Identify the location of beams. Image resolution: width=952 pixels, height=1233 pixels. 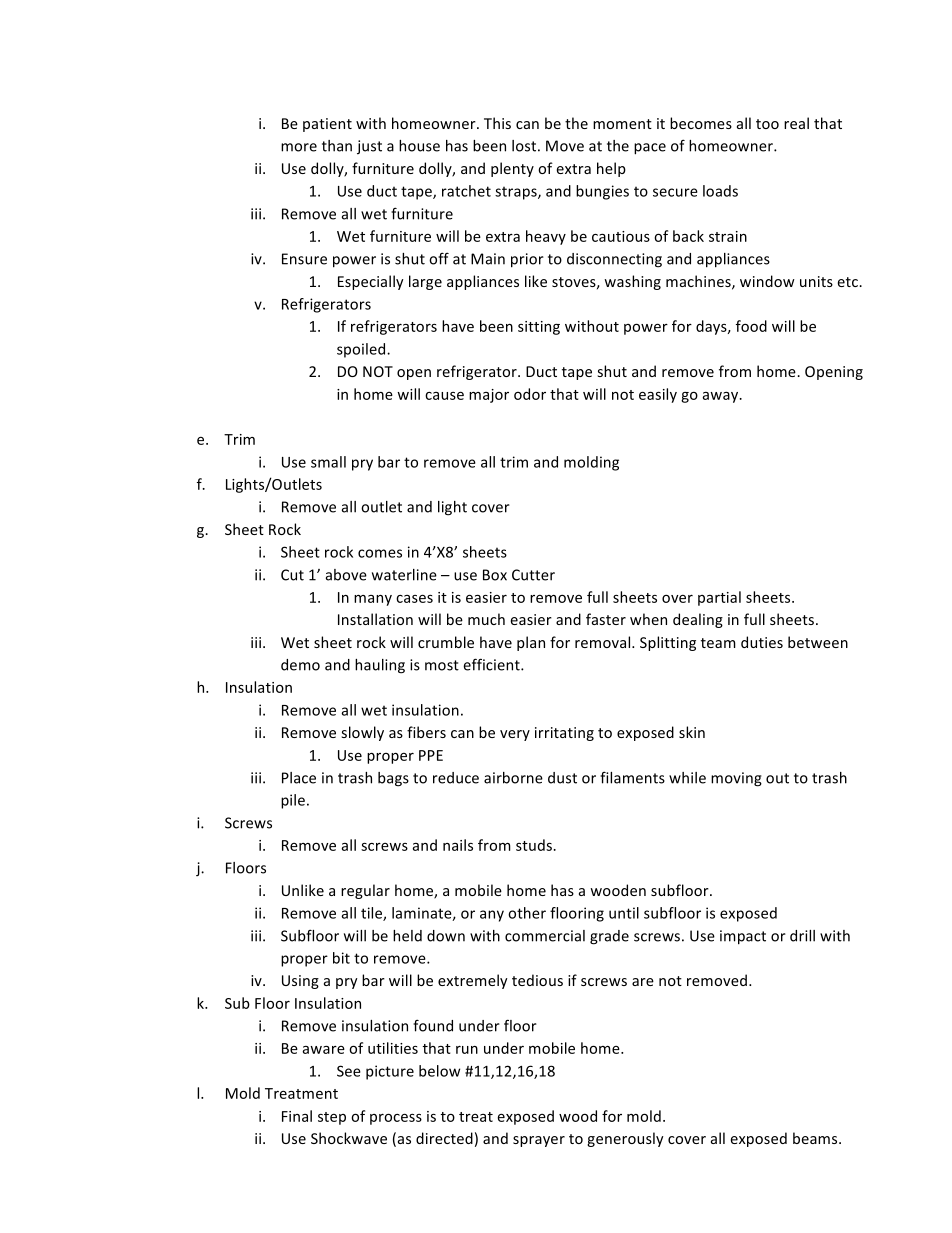
(816, 1138).
